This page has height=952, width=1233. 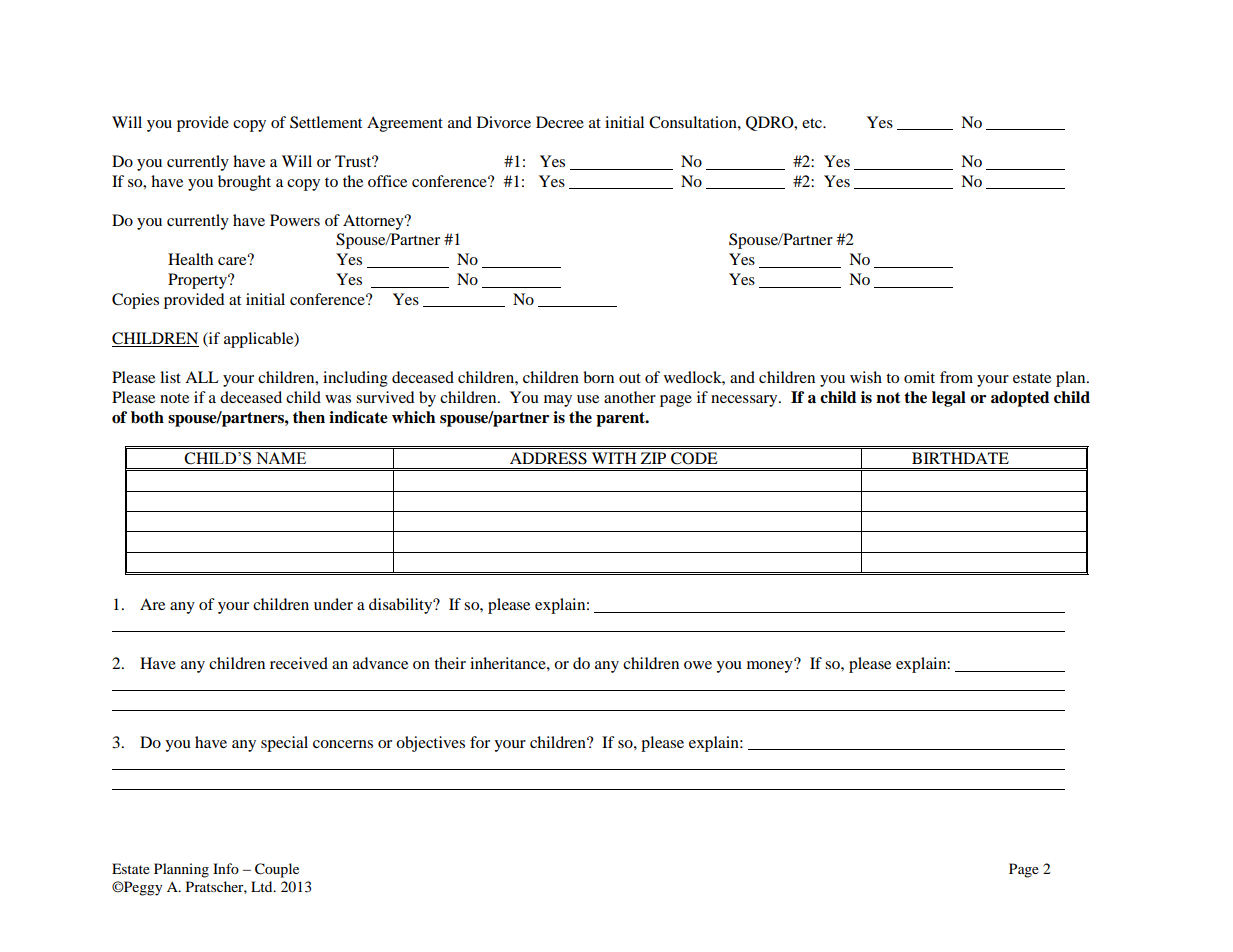 I want to click on omit, so click(x=919, y=377).
